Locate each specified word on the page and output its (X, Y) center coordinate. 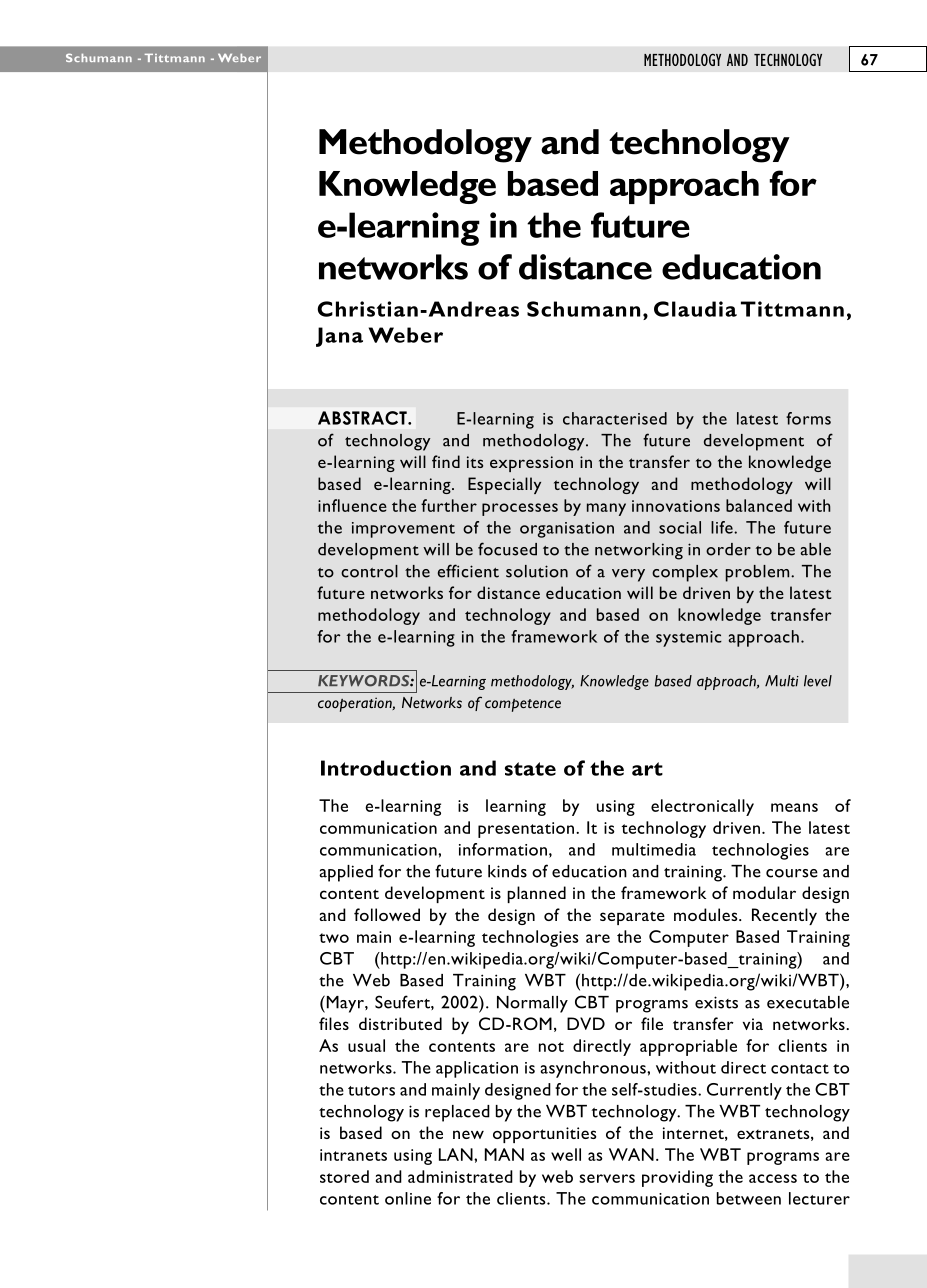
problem (758, 573)
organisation (567, 530)
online (408, 1198)
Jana (339, 337)
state (530, 769)
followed (387, 914)
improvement (403, 530)
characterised (615, 418)
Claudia (695, 309)
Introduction (386, 768)
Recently (784, 916)
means (794, 807)
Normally (532, 1004)
